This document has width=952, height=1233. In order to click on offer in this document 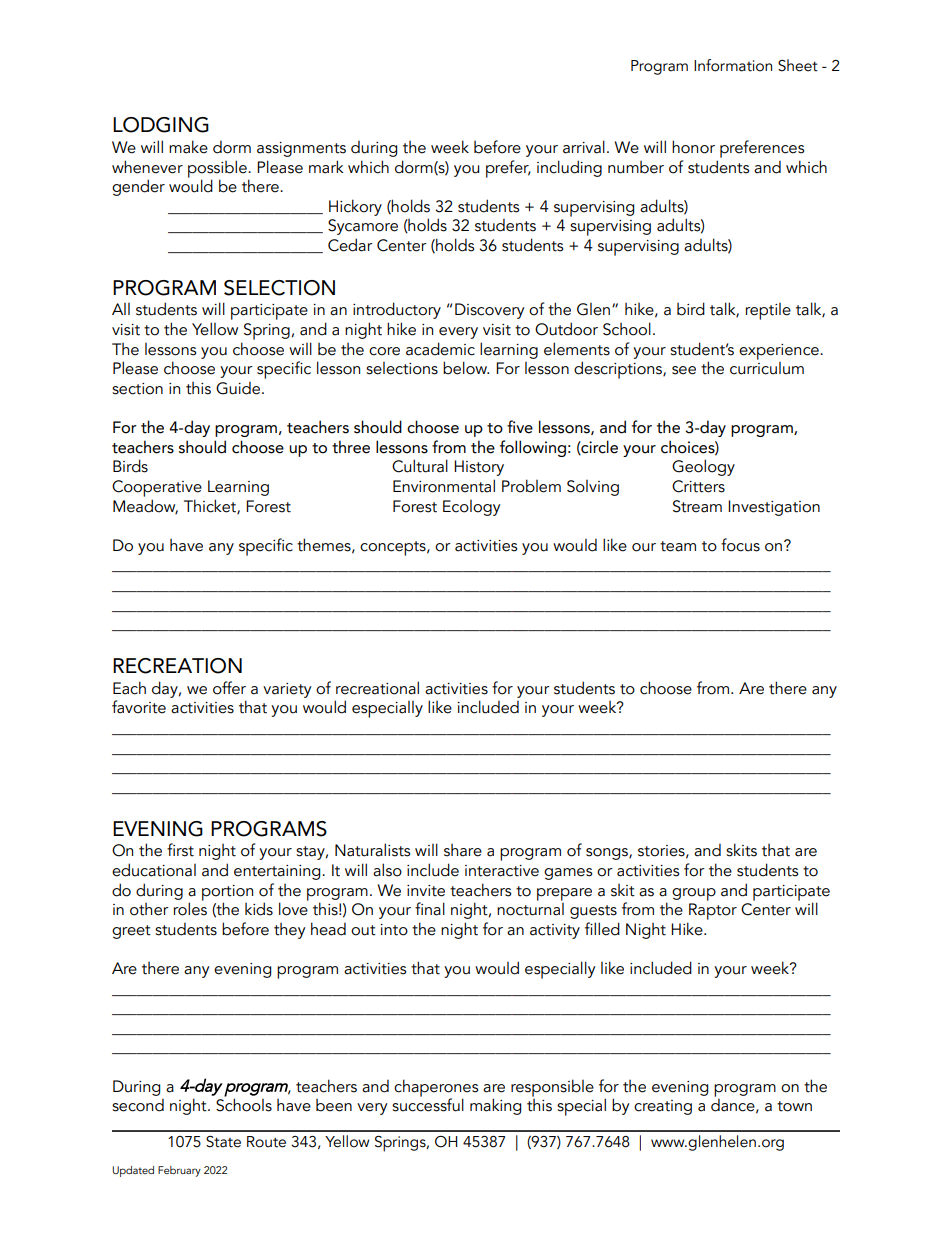, I will do `click(229, 688)`.
